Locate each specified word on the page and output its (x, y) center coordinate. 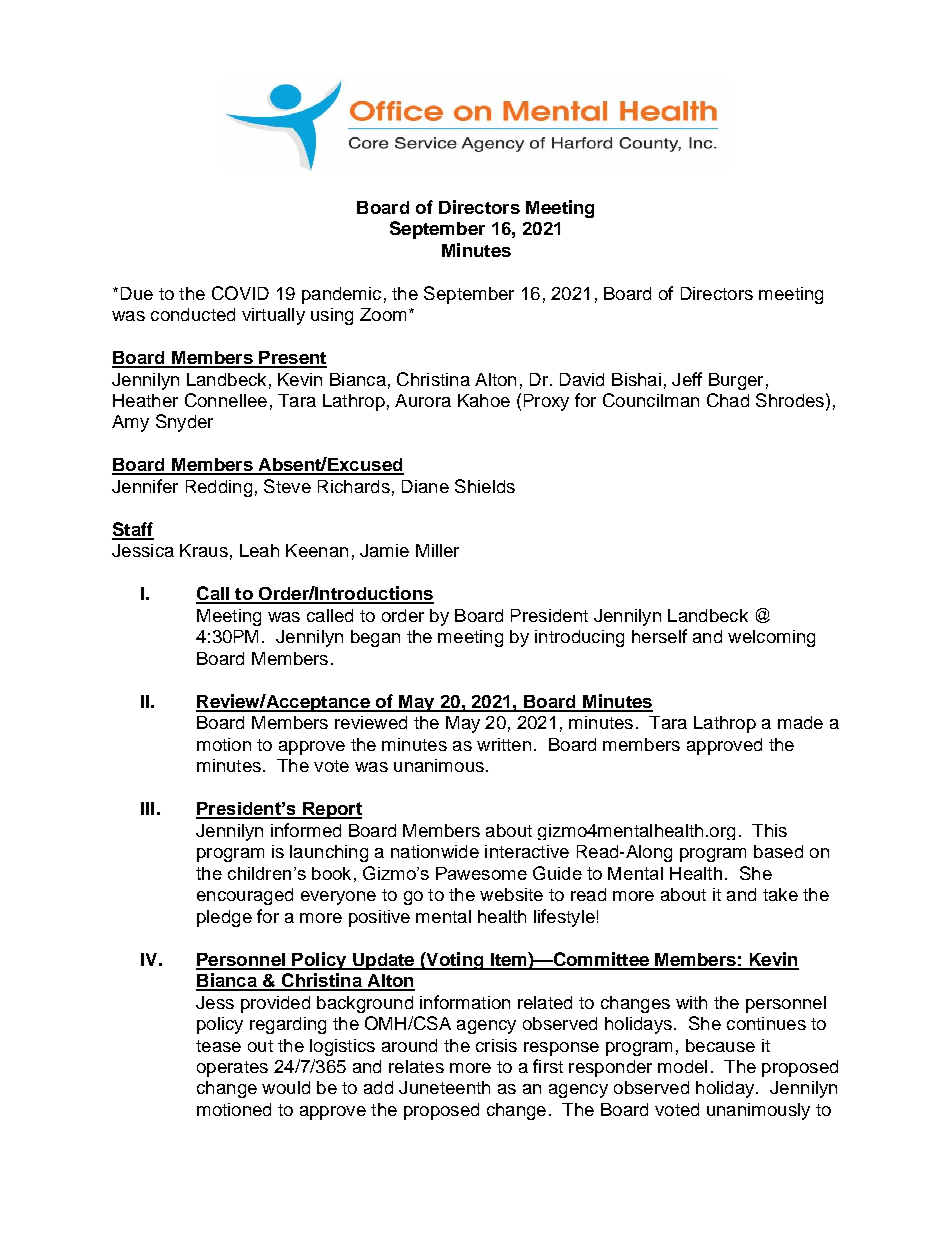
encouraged (245, 896)
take (780, 894)
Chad (728, 400)
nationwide (435, 851)
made (800, 722)
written (504, 744)
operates (232, 1069)
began (375, 638)
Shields (485, 486)
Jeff (687, 379)
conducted (193, 314)
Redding (219, 488)
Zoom (383, 314)
